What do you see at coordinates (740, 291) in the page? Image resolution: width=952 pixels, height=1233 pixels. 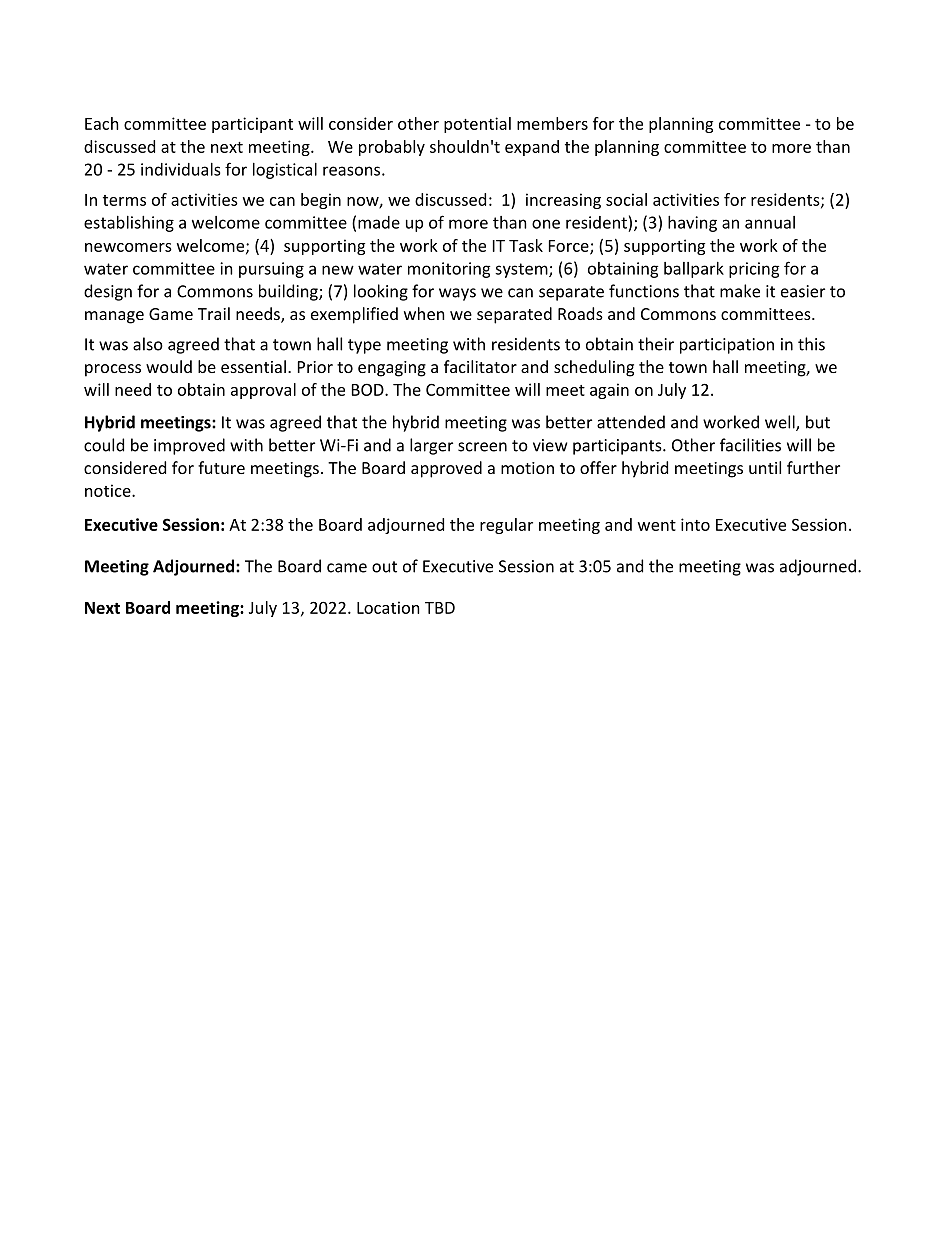 I see `make` at bounding box center [740, 291].
